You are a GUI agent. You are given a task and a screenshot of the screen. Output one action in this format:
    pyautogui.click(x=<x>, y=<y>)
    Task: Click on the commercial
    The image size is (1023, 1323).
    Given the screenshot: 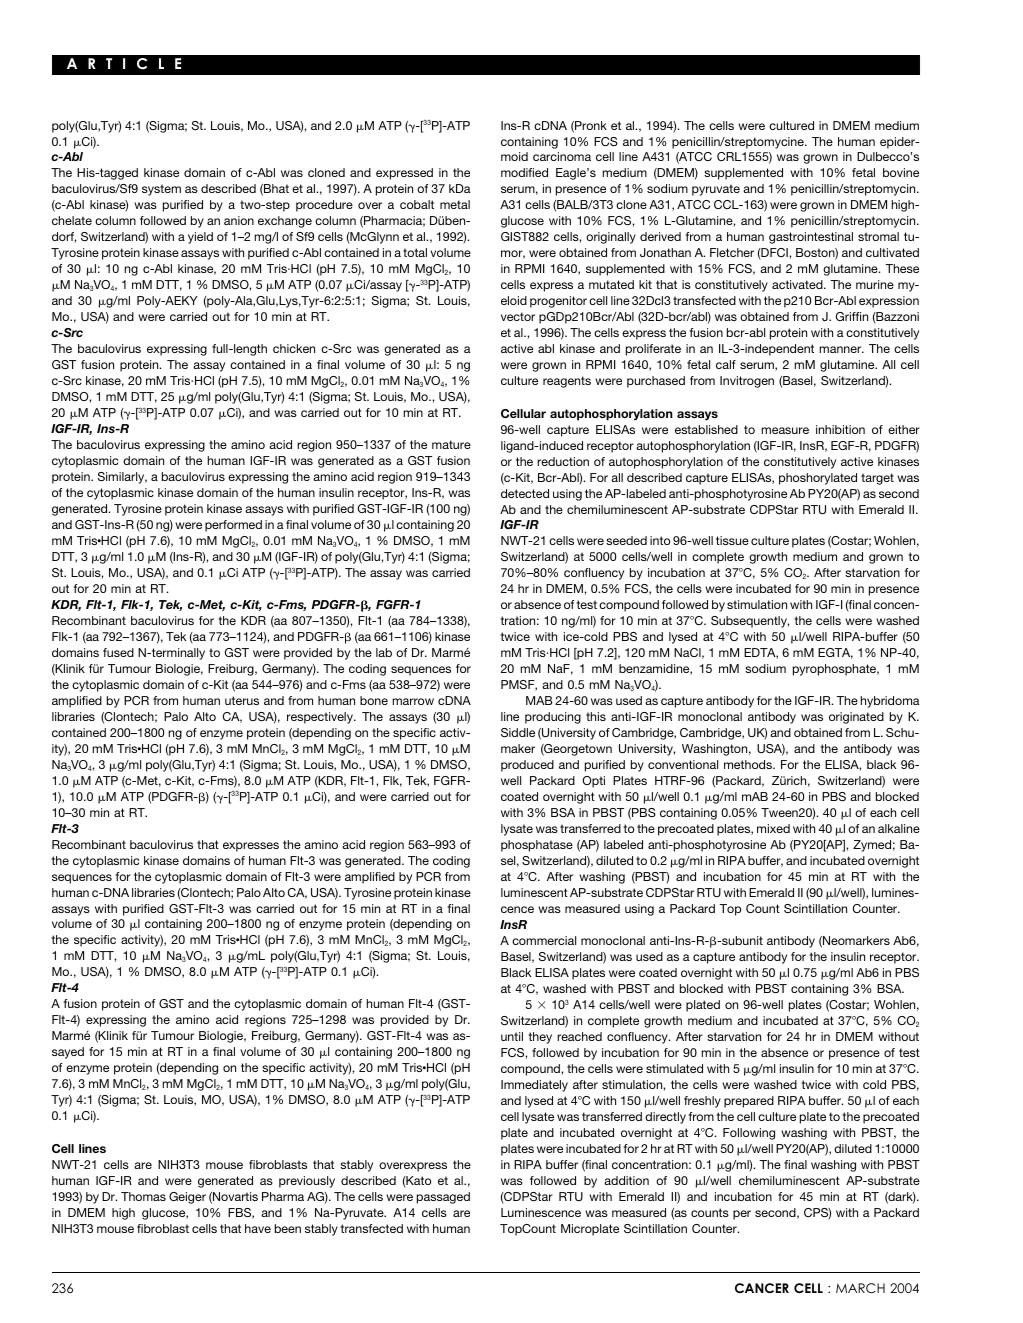 What is the action you would take?
    pyautogui.click(x=544, y=940)
